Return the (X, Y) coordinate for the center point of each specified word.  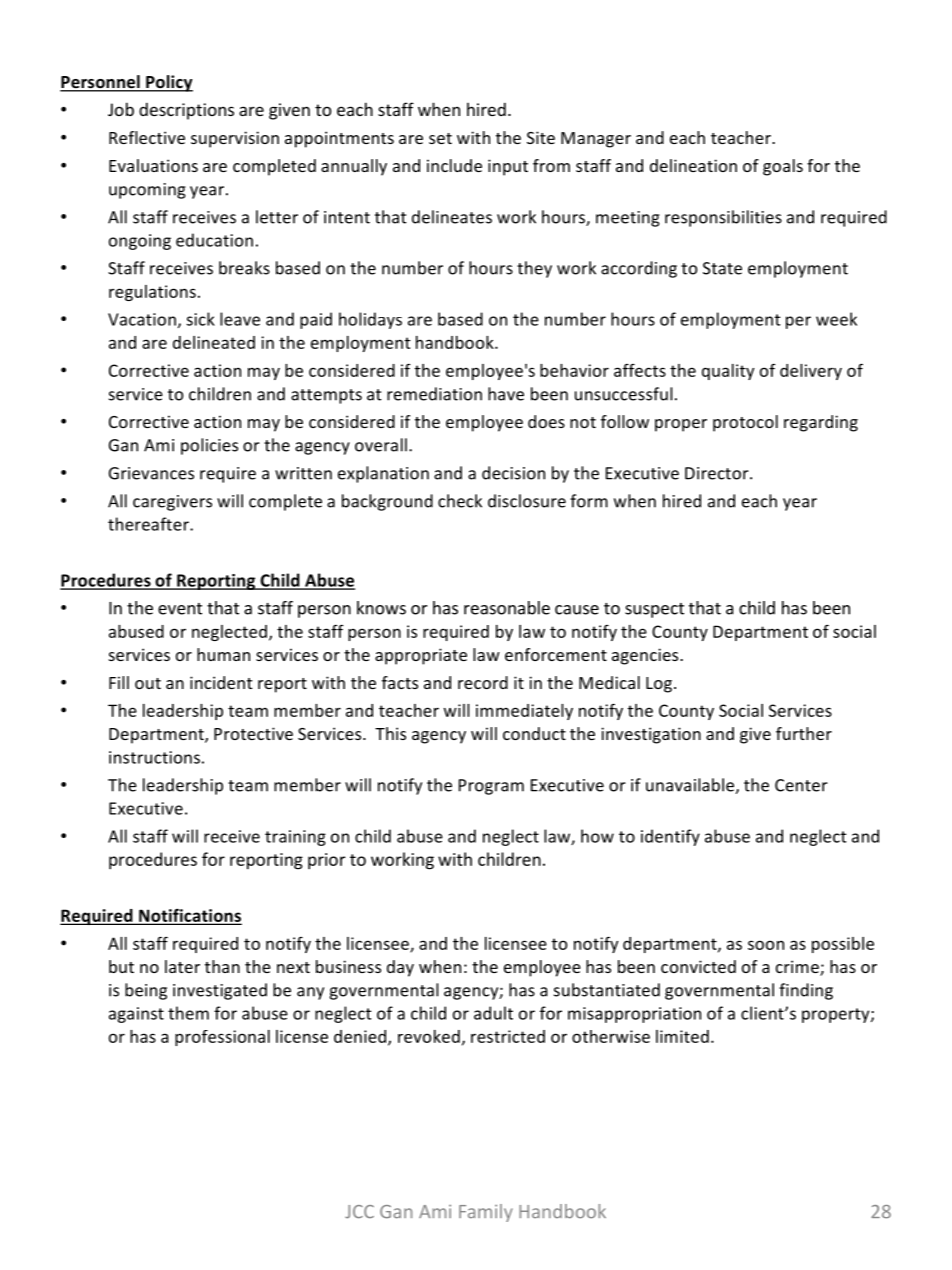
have (506, 394)
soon (766, 945)
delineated (214, 342)
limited (682, 1036)
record (483, 682)
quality (728, 372)
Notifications (189, 916)
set (440, 138)
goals (783, 167)
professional (222, 1038)
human (223, 654)
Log (660, 685)
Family (486, 1213)
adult (493, 1013)
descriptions (186, 111)
